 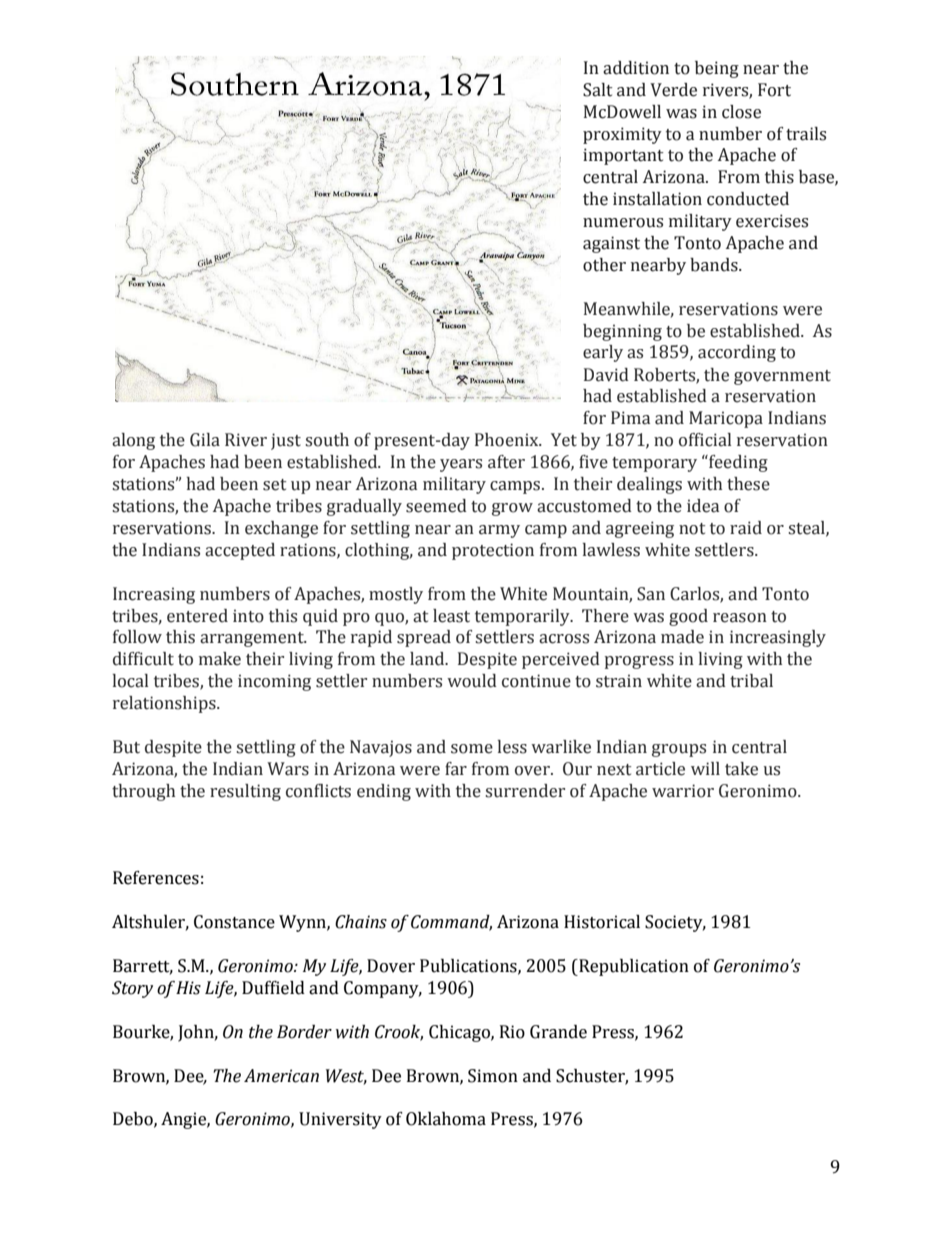 I want to click on American, so click(x=281, y=1076).
